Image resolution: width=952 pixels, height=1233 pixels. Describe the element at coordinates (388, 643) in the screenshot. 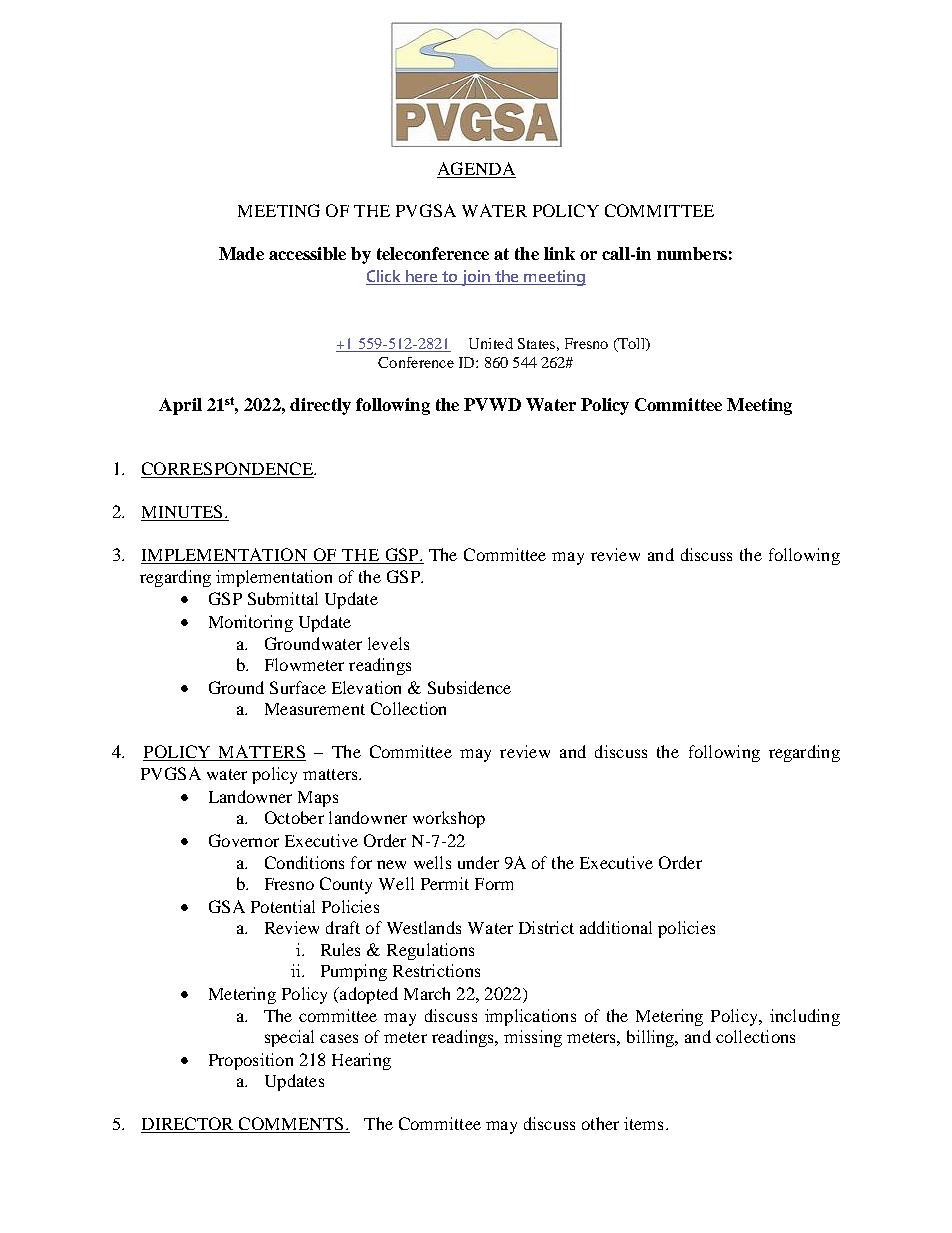

I see `levels` at that location.
